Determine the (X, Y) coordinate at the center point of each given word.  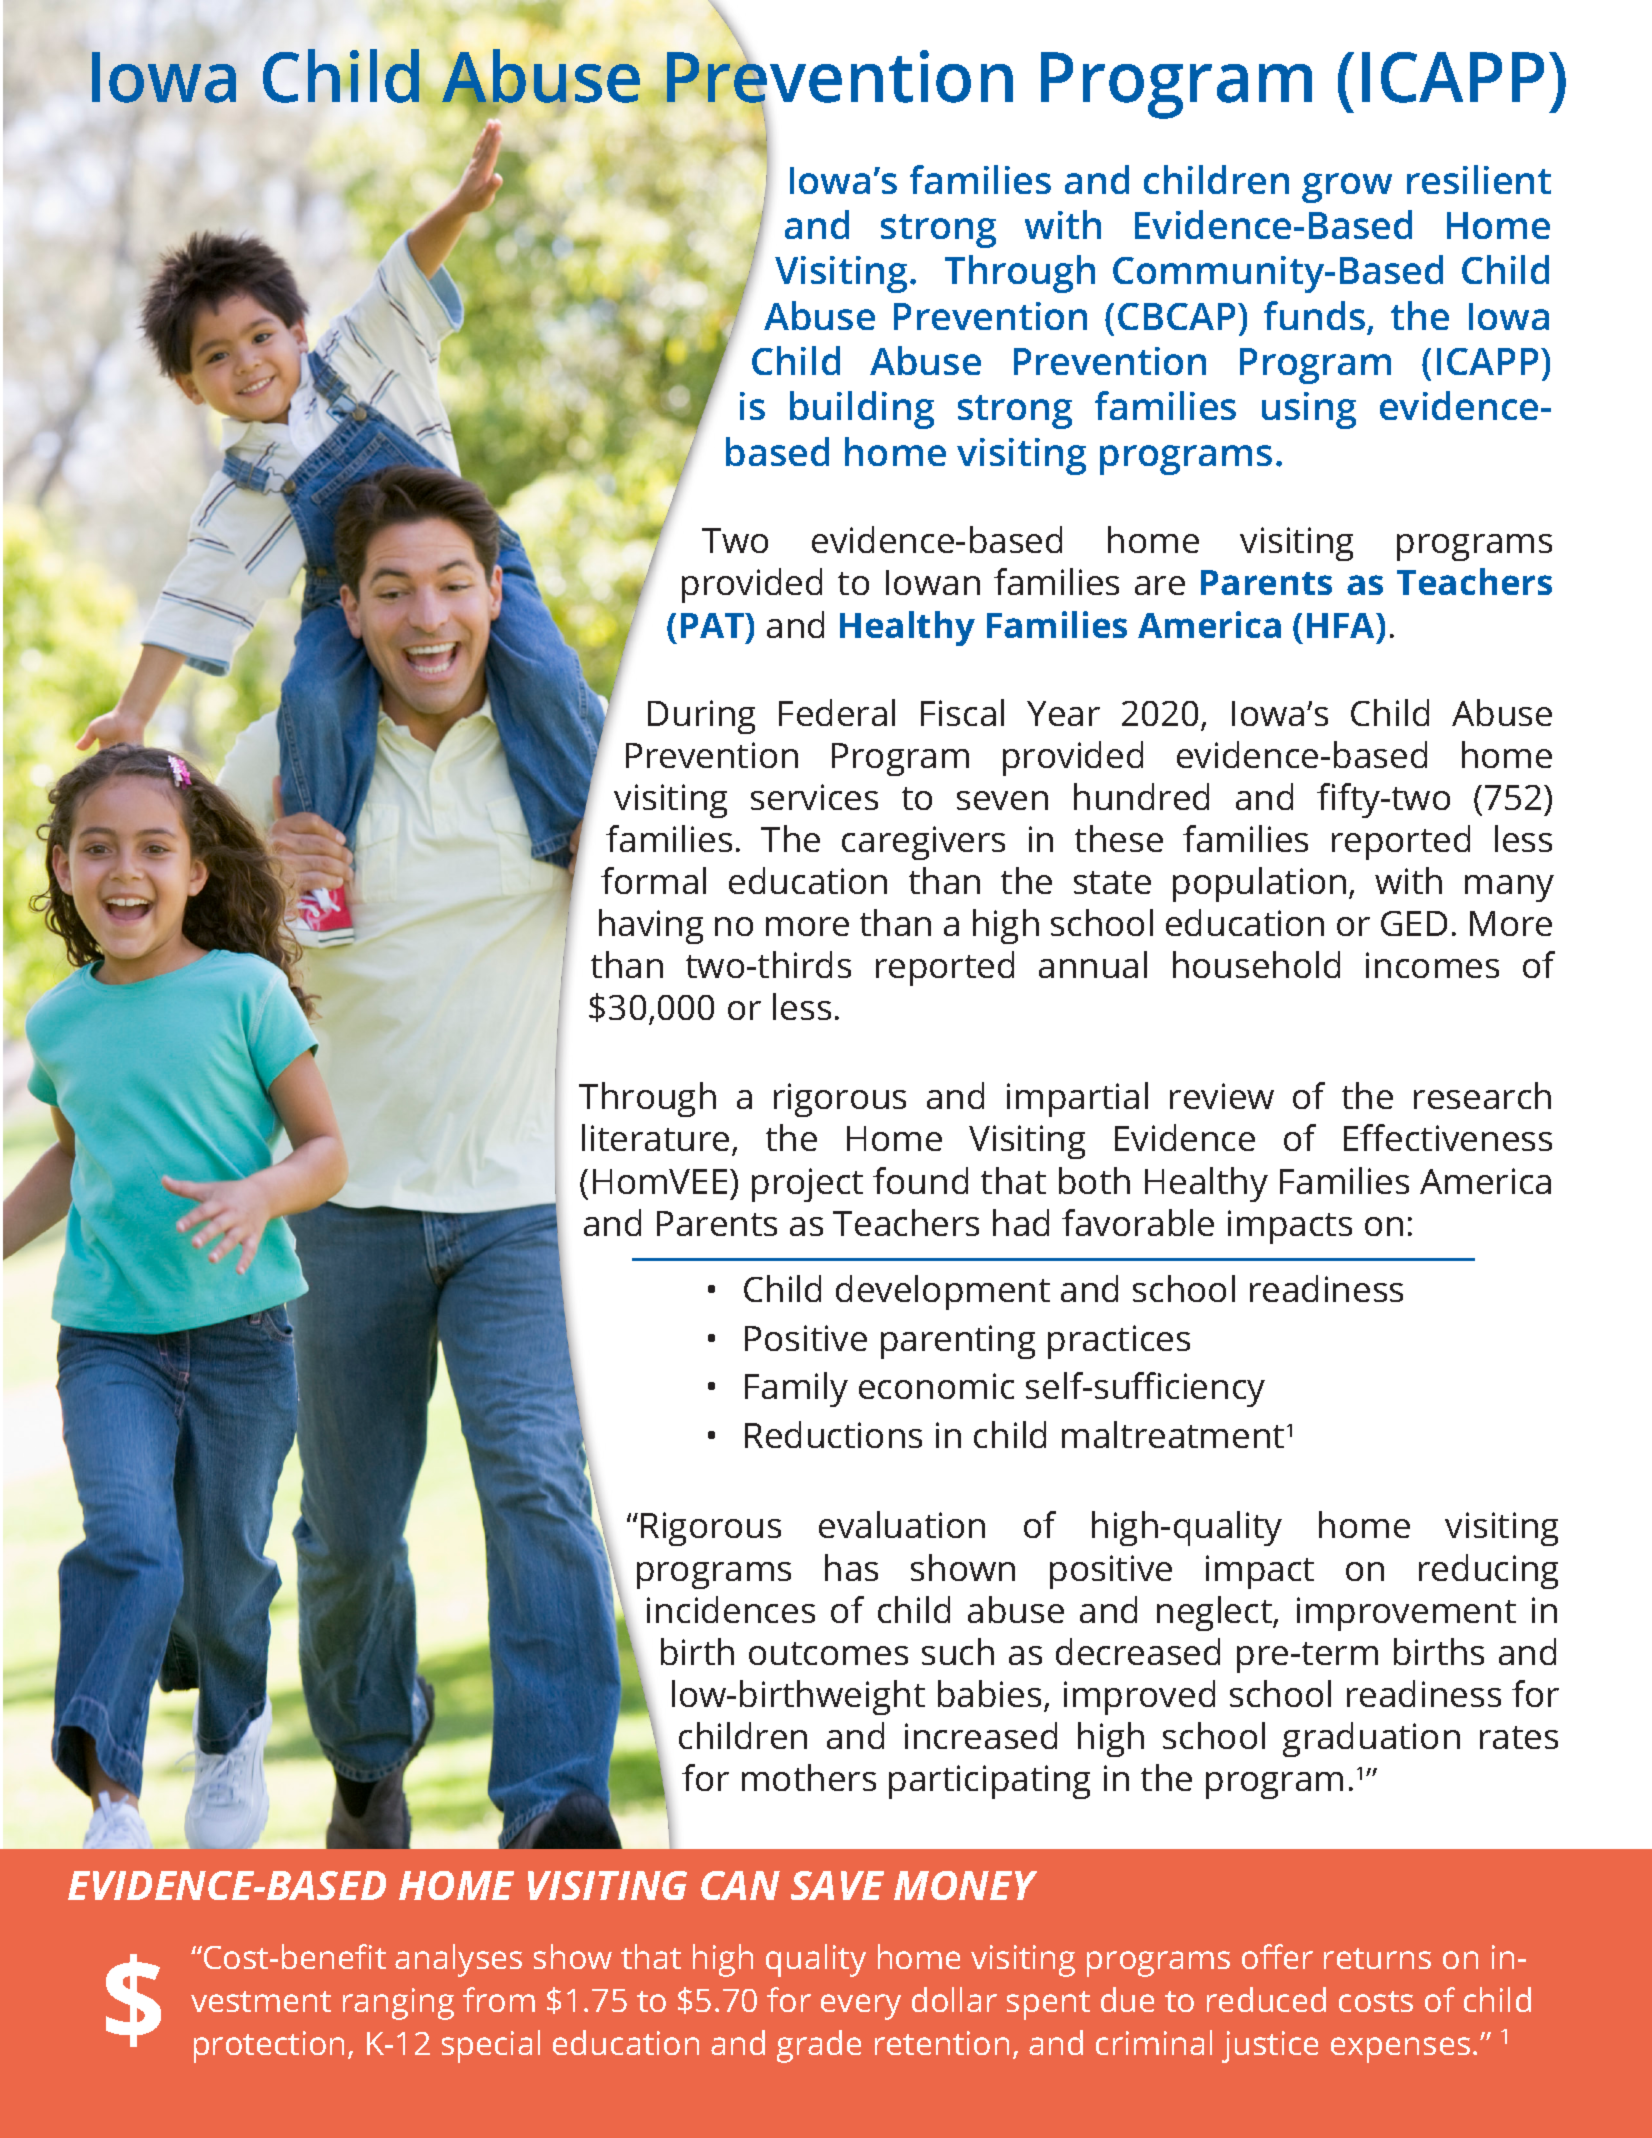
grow (1347, 188)
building (862, 410)
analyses (458, 1960)
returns (1377, 1958)
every (861, 2007)
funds (1314, 315)
